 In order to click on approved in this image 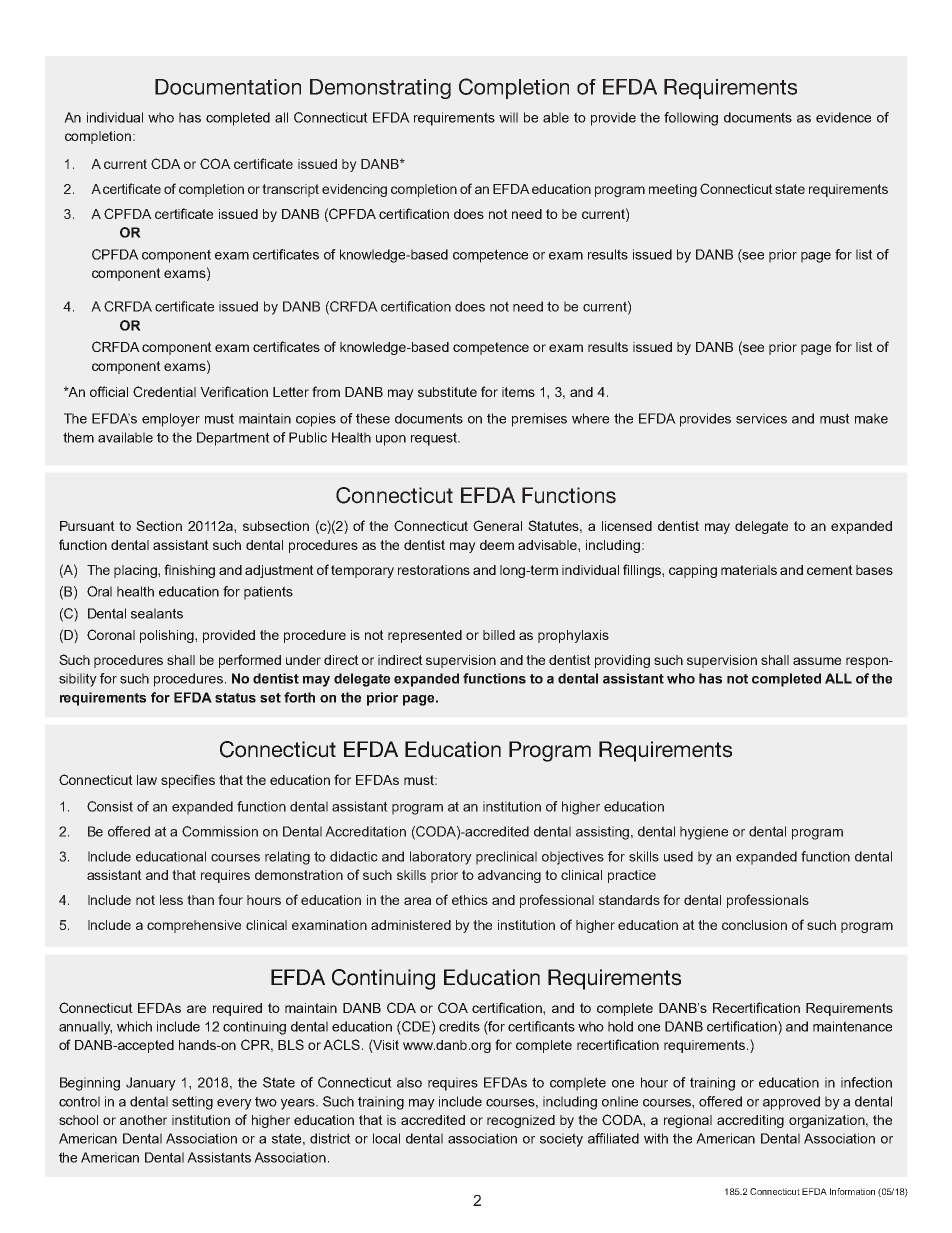, I will do `click(791, 1103)`.
